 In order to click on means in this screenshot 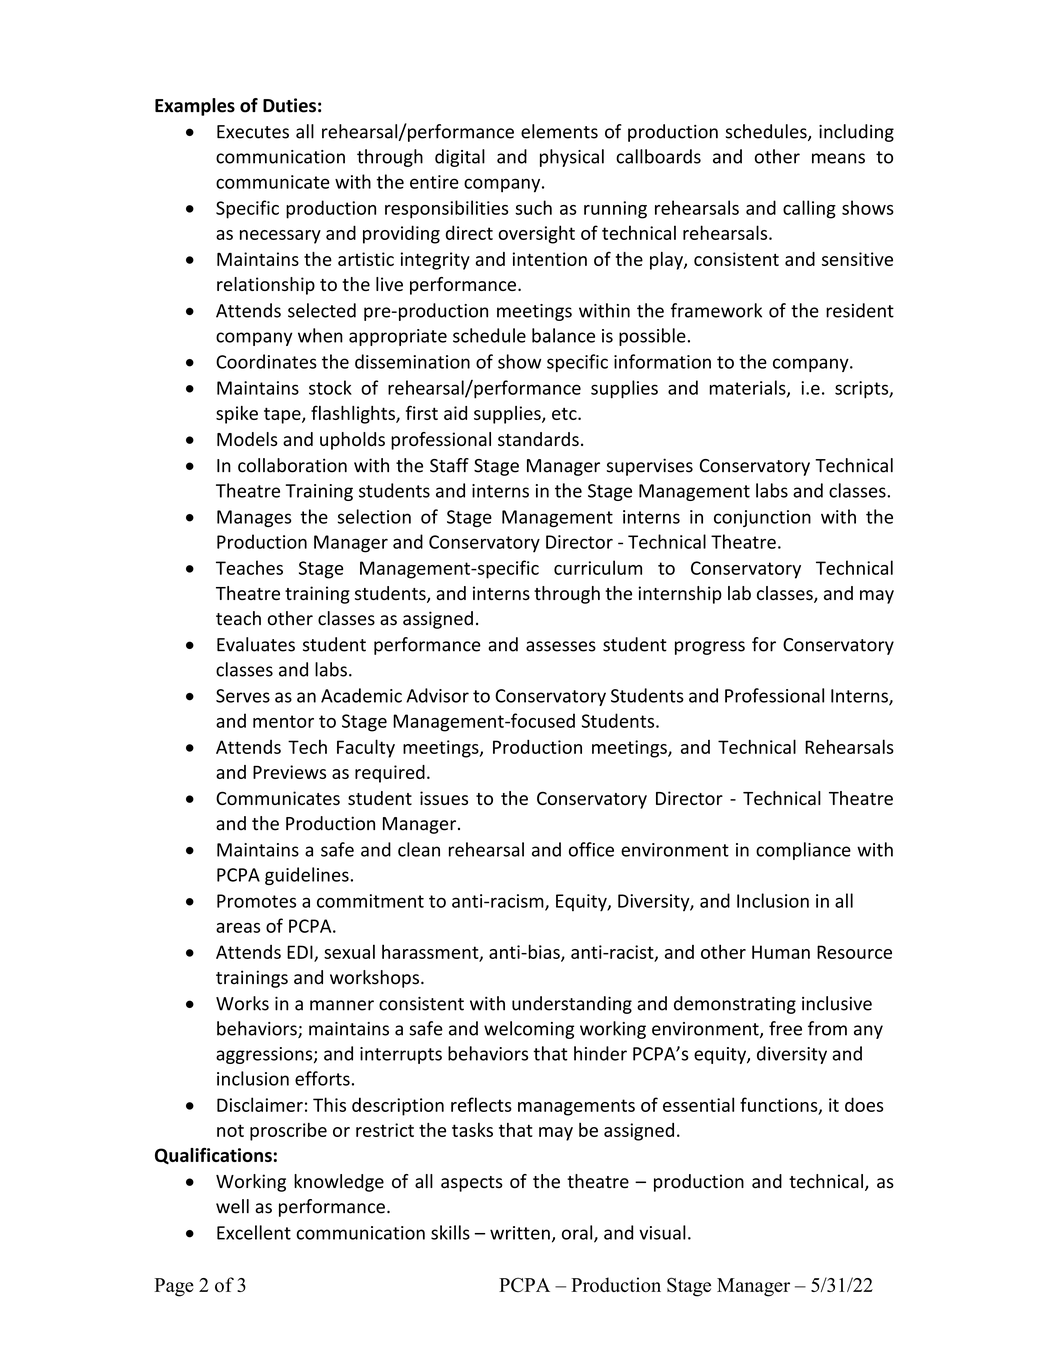, I will do `click(838, 158)`.
